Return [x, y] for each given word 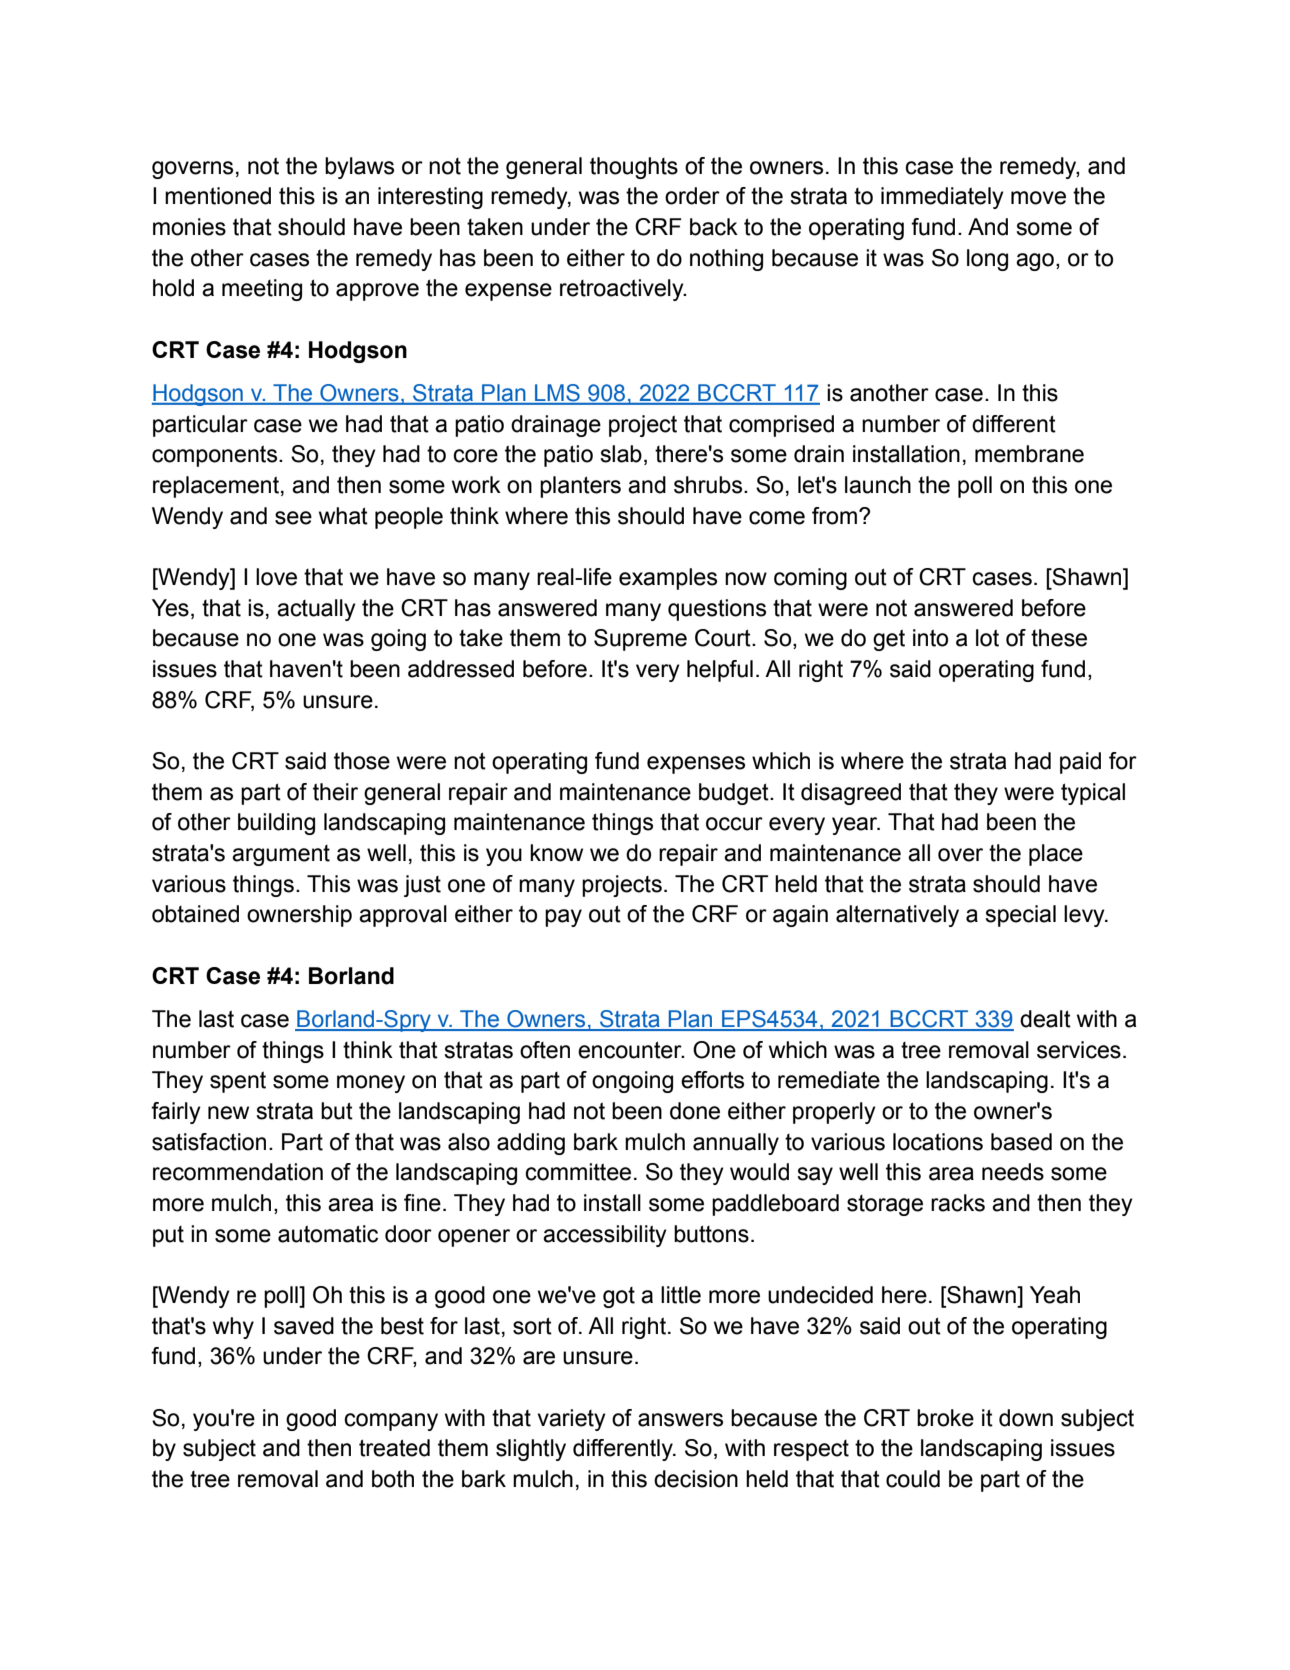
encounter [631, 1050]
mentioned [218, 196]
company [391, 1422]
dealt [1045, 1019]
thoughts [634, 168]
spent [238, 1082]
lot [987, 638]
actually [316, 610]
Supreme [640, 640]
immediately [942, 198]
